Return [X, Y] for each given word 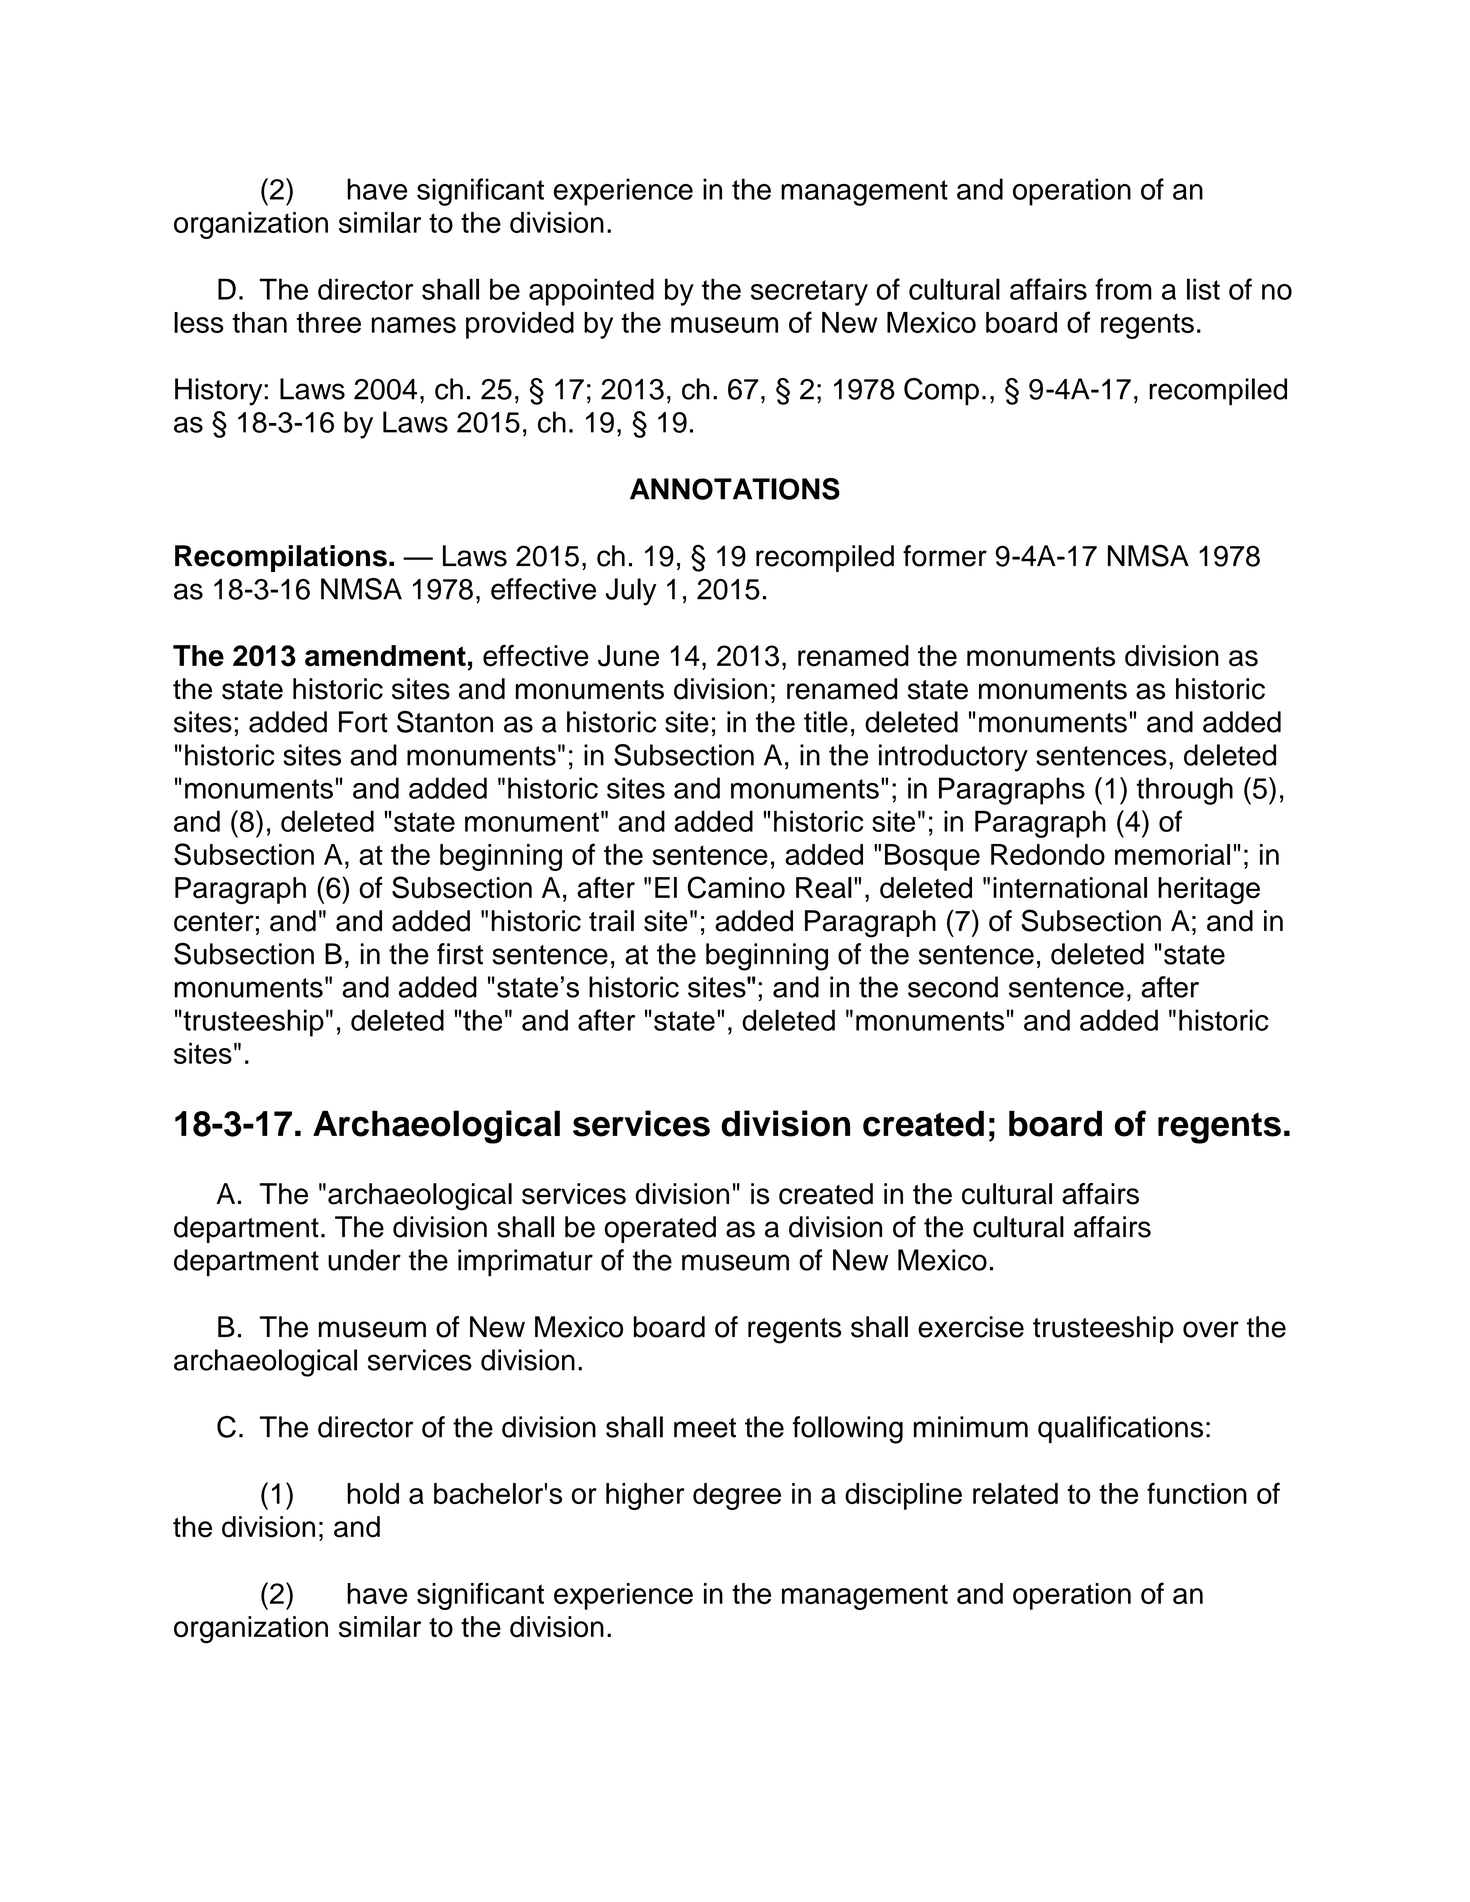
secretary [809, 293]
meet [705, 1428]
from [1123, 289]
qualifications [1120, 1429]
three [329, 322]
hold [373, 1493]
